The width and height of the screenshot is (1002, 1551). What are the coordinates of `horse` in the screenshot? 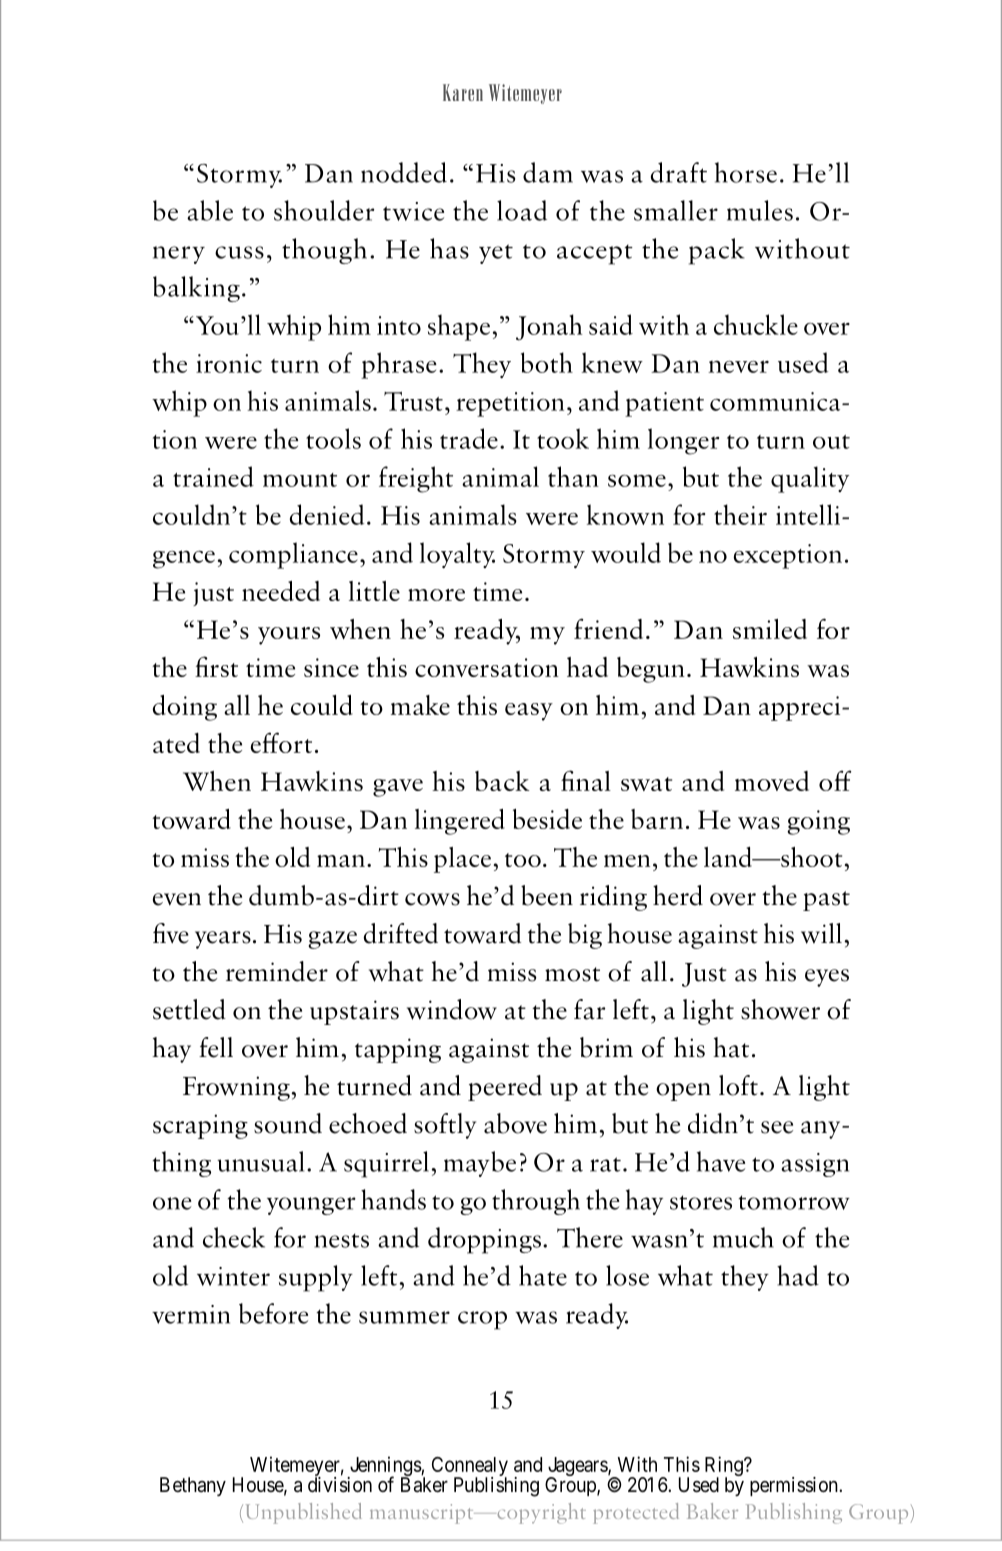 It's located at (746, 172).
